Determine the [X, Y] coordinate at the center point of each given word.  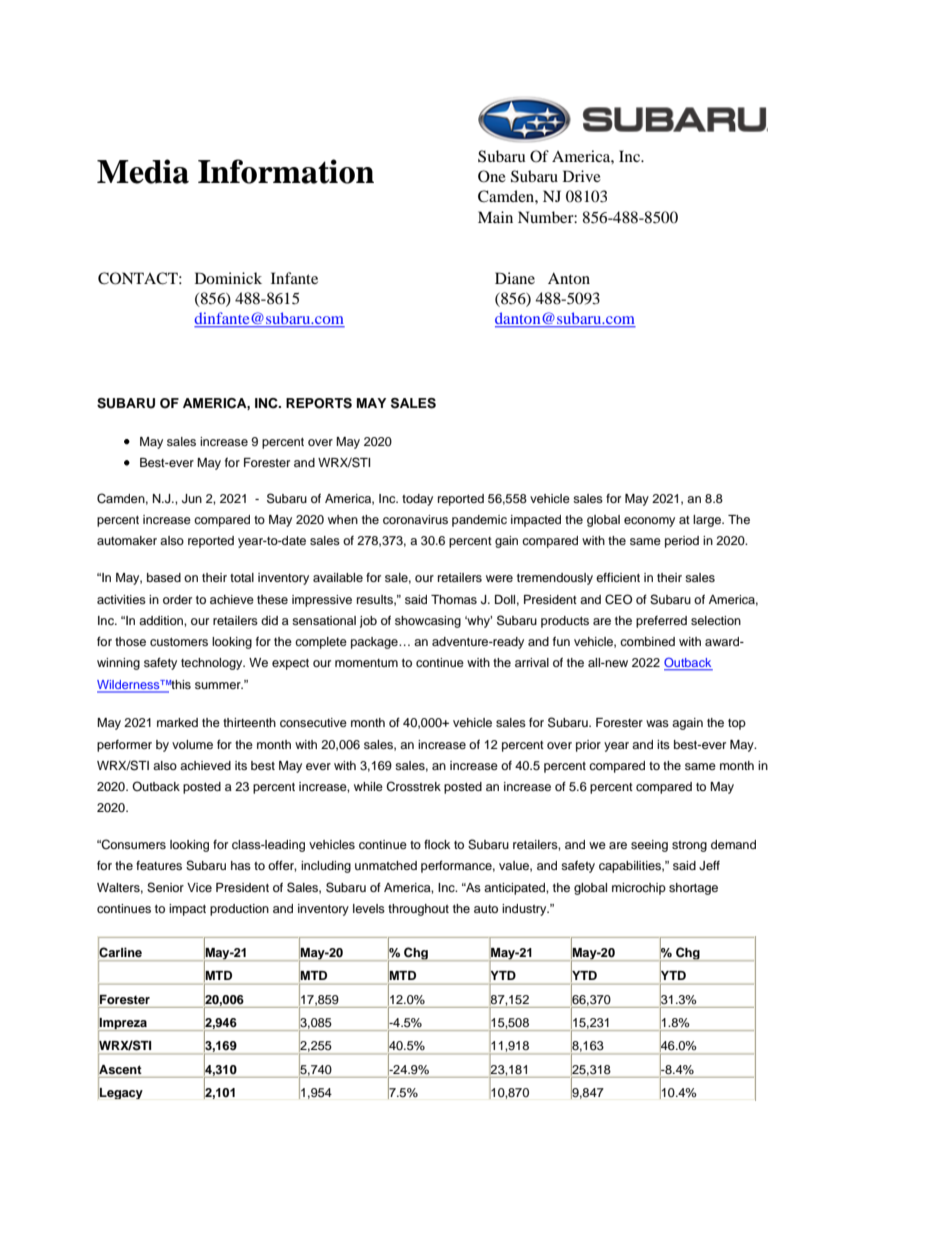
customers [179, 642]
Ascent [120, 1069]
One [492, 176]
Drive [582, 176]
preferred [661, 622]
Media [143, 171]
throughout [418, 910]
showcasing [428, 622]
